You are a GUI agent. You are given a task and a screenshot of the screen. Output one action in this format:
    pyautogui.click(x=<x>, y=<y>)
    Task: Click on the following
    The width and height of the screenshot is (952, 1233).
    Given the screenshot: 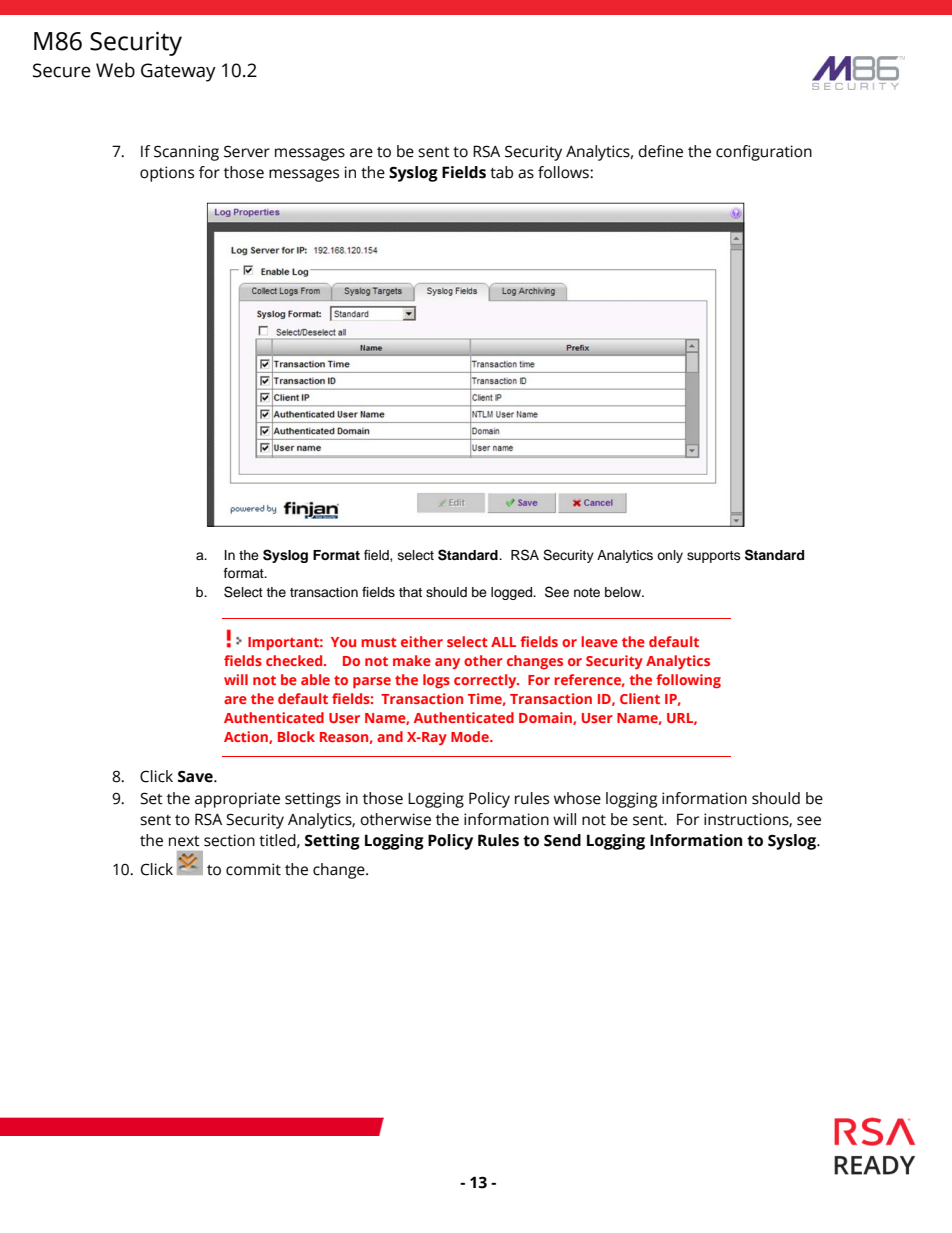 What is the action you would take?
    pyautogui.click(x=688, y=681)
